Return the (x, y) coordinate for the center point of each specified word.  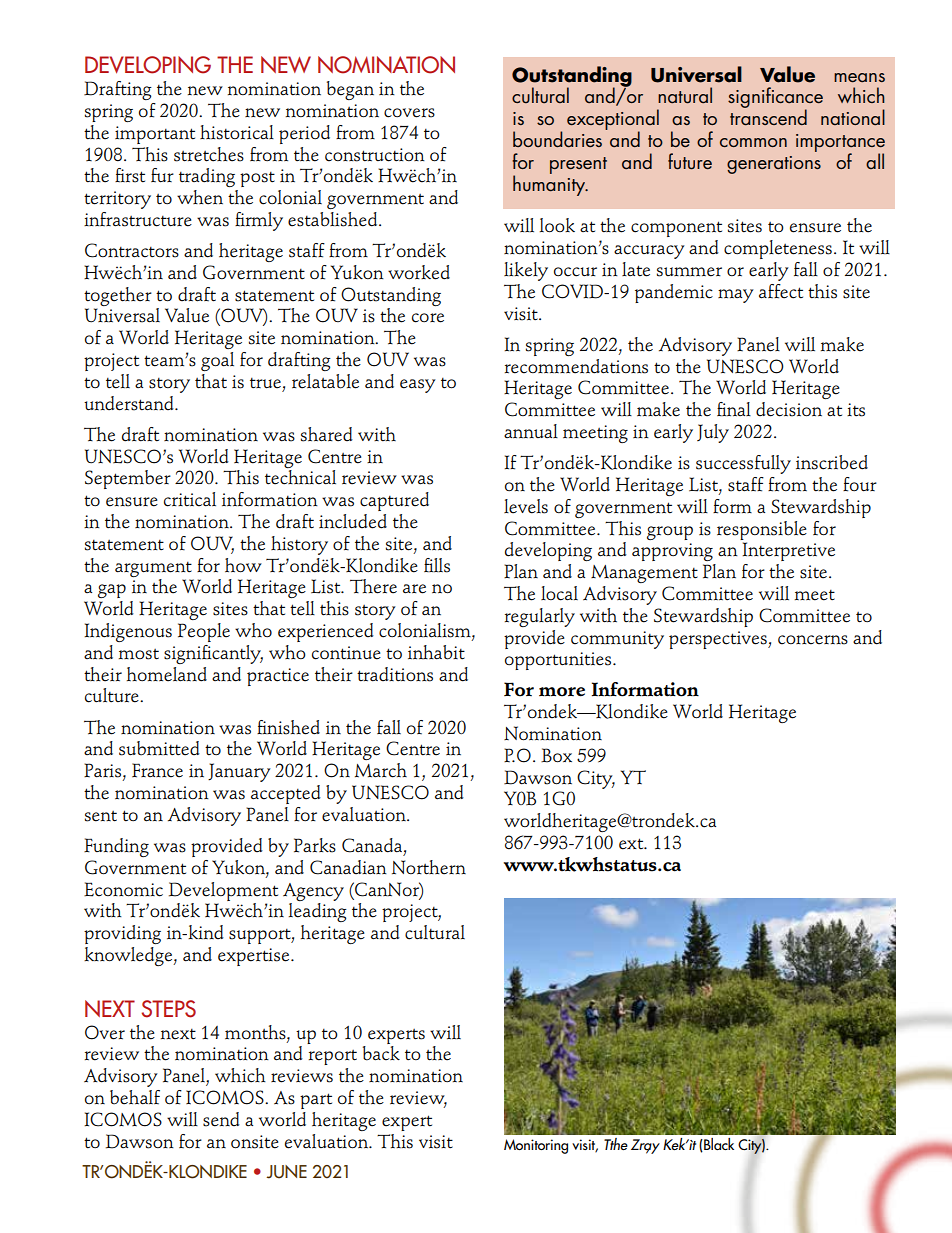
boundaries (557, 139)
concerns (813, 640)
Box (556, 755)
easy (418, 386)
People (204, 632)
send (221, 1119)
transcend (768, 116)
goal (217, 361)
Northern (429, 867)
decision (789, 409)
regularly (540, 617)
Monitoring (536, 1146)
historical (237, 132)
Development (223, 891)
